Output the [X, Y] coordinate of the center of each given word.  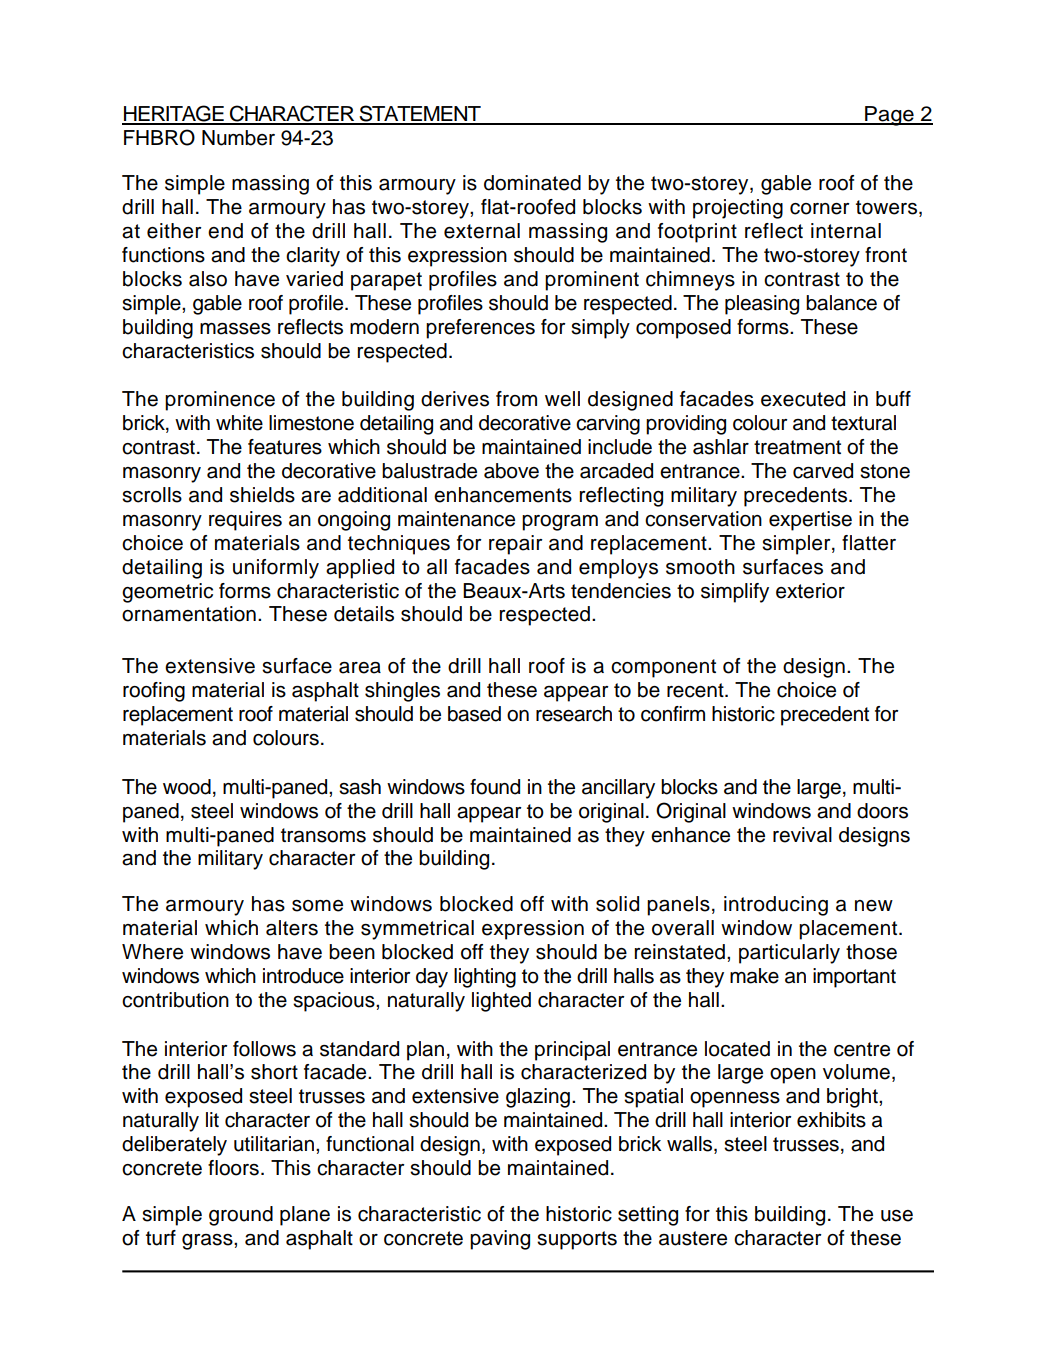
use [897, 1216]
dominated [532, 183]
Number [238, 138]
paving [500, 1240]
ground [241, 1216]
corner [819, 209]
